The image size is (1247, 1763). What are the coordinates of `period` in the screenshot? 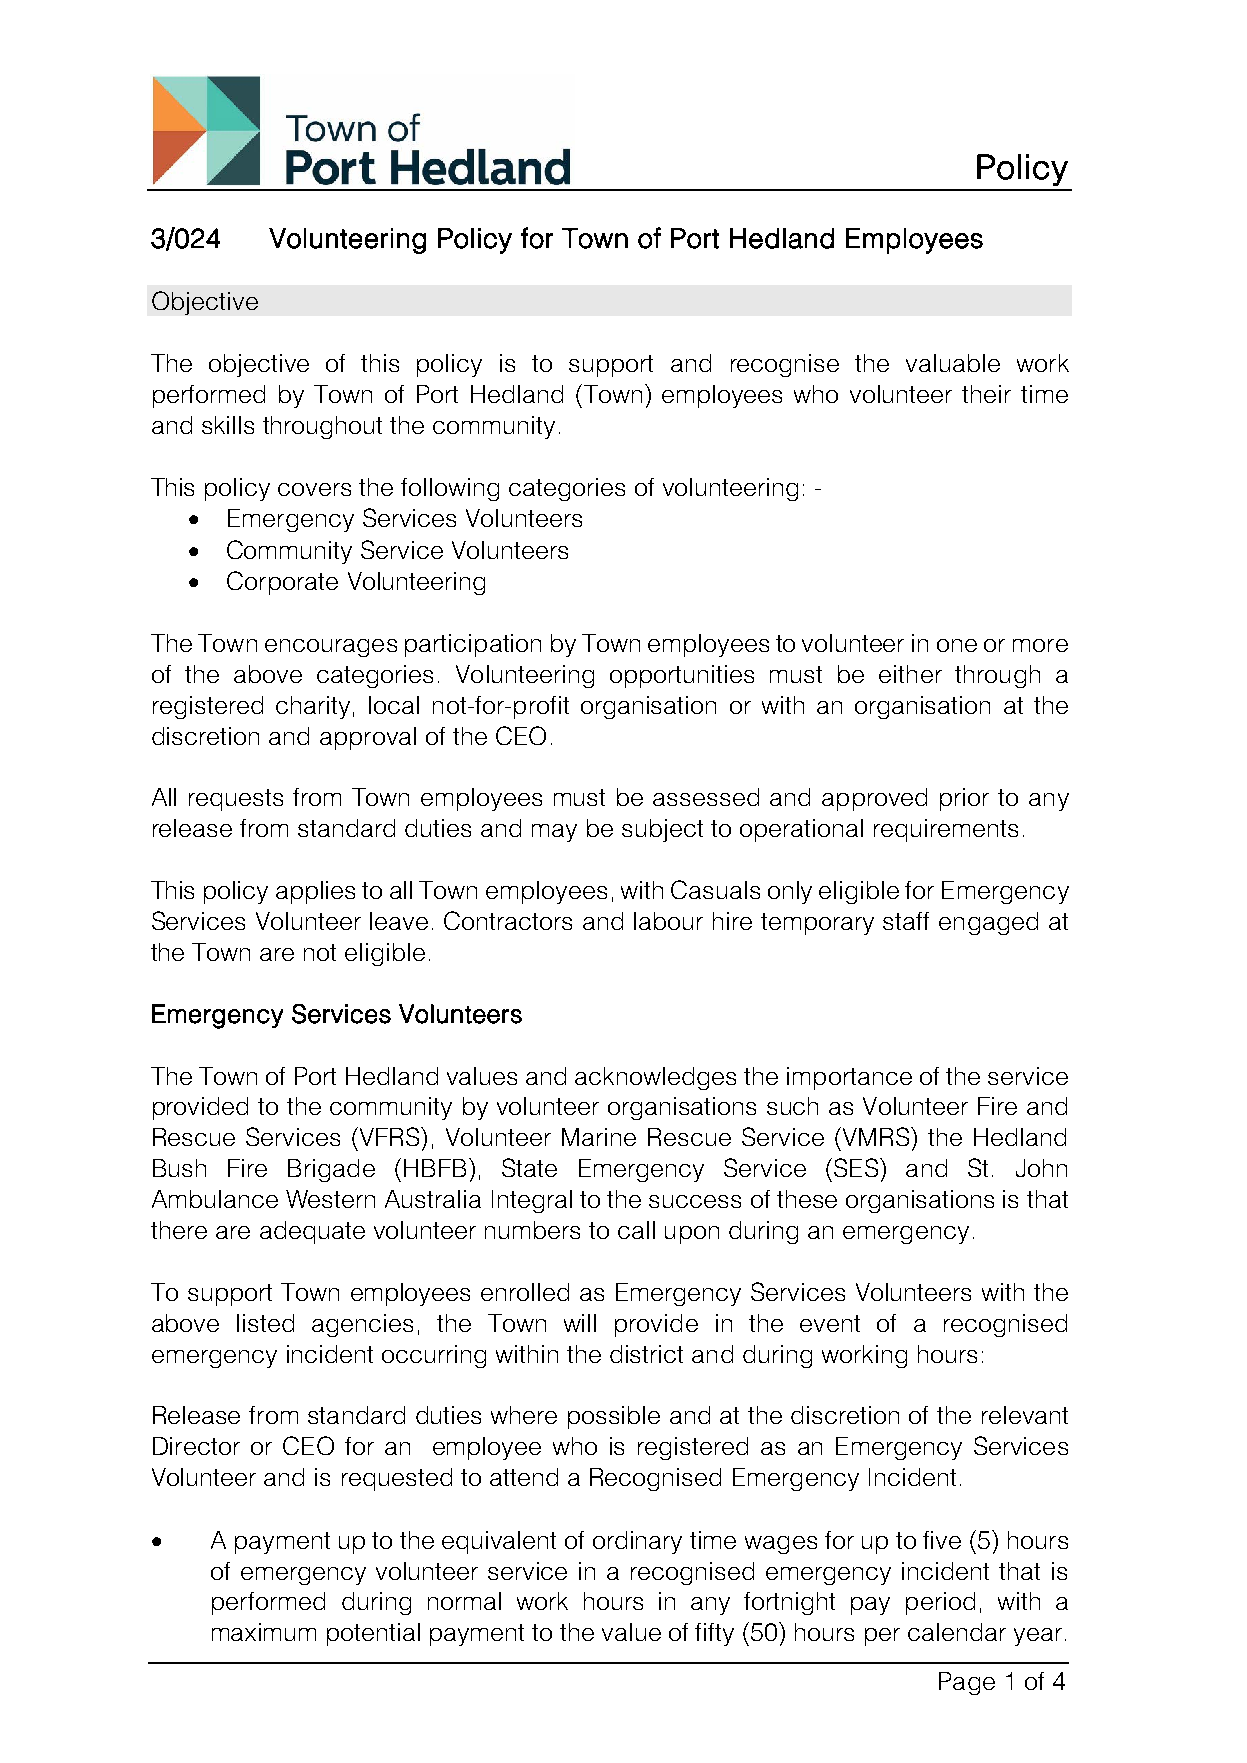 It's located at (940, 1603).
